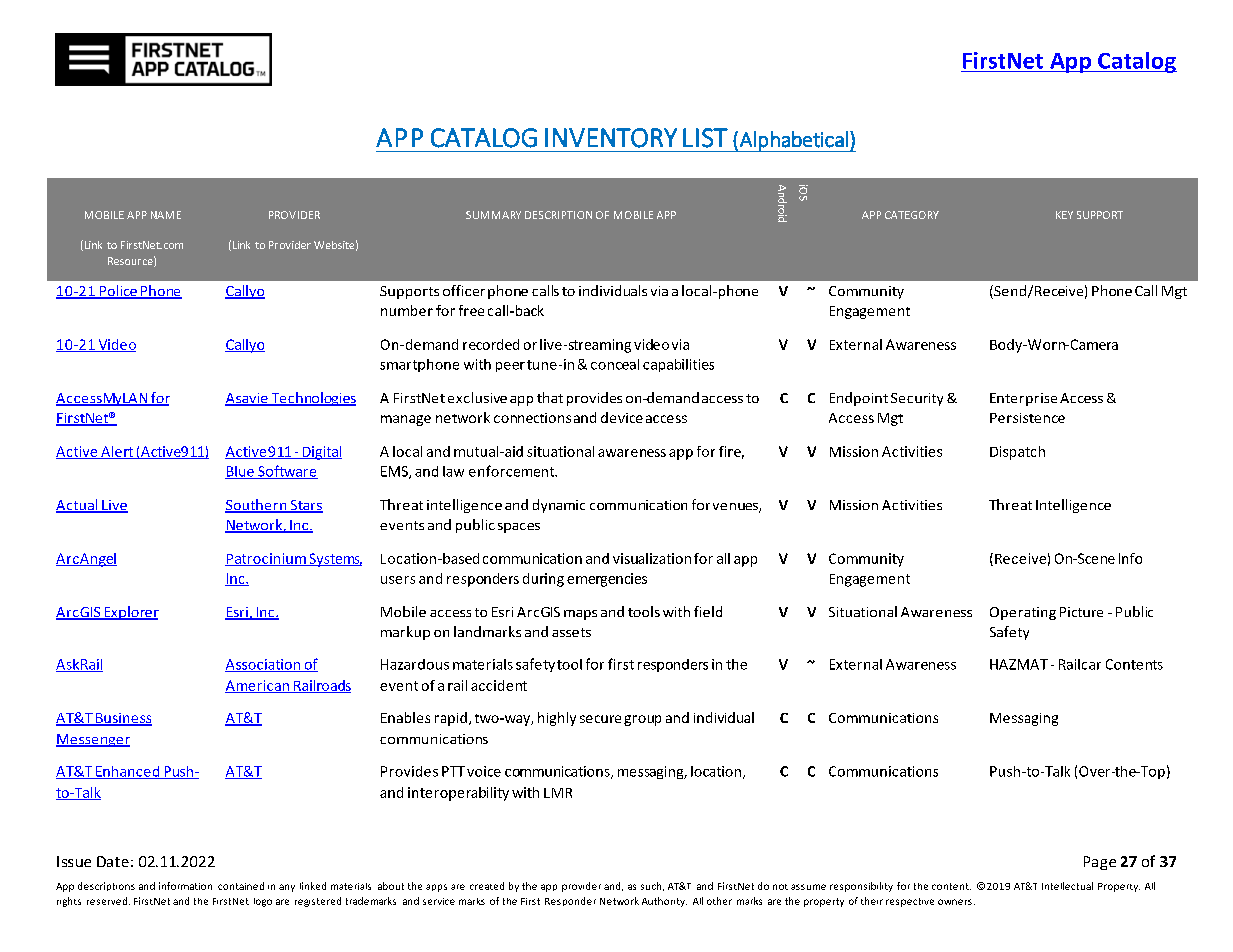 Image resolution: width=1233 pixels, height=952 pixels. What do you see at coordinates (130, 613) in the screenshot?
I see `Explorer` at bounding box center [130, 613].
